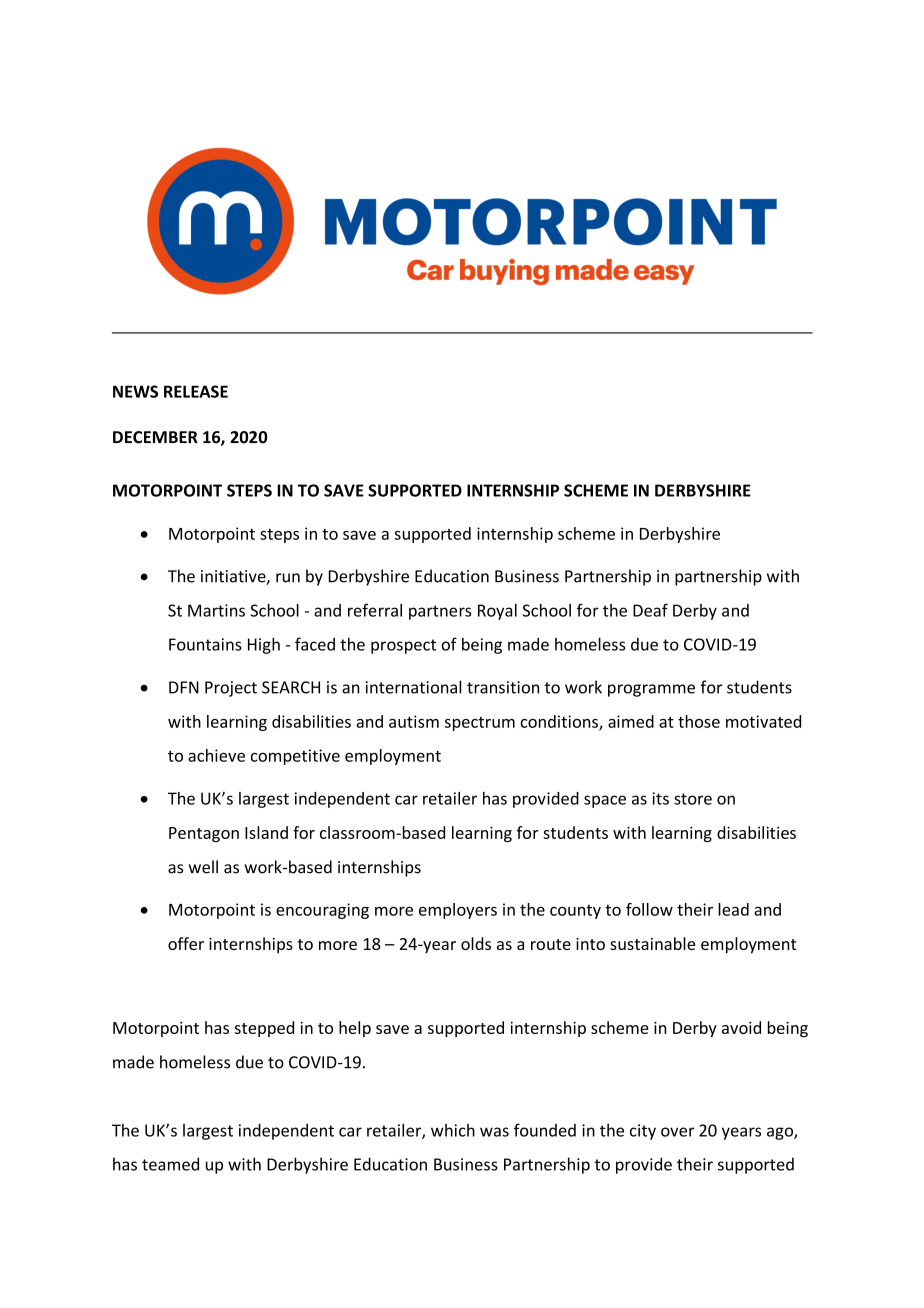 The height and width of the screenshot is (1308, 924). I want to click on sustainable, so click(652, 943).
